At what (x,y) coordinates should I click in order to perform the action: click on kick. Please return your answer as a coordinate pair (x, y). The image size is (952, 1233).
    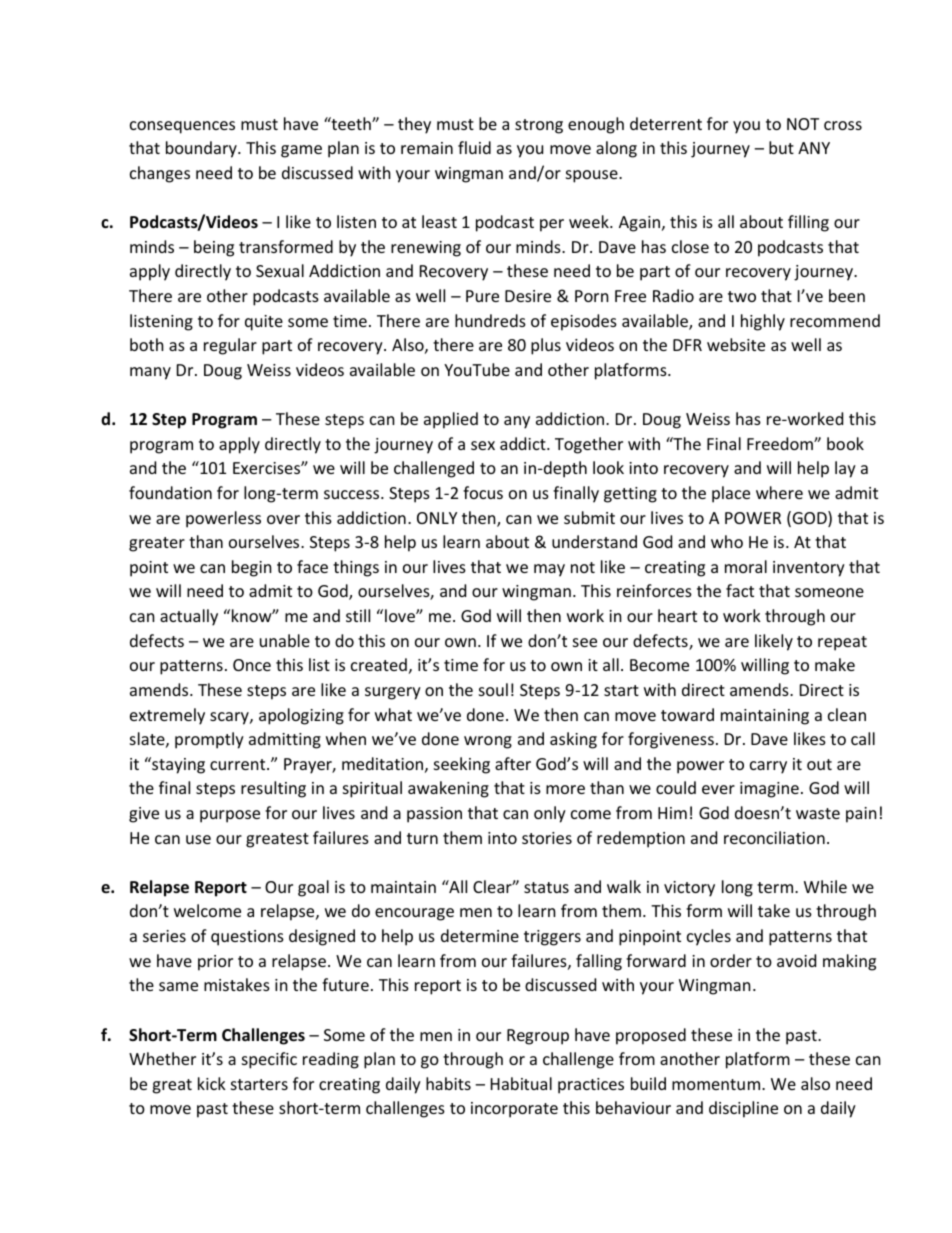
    Looking at the image, I should click on (212, 1083).
